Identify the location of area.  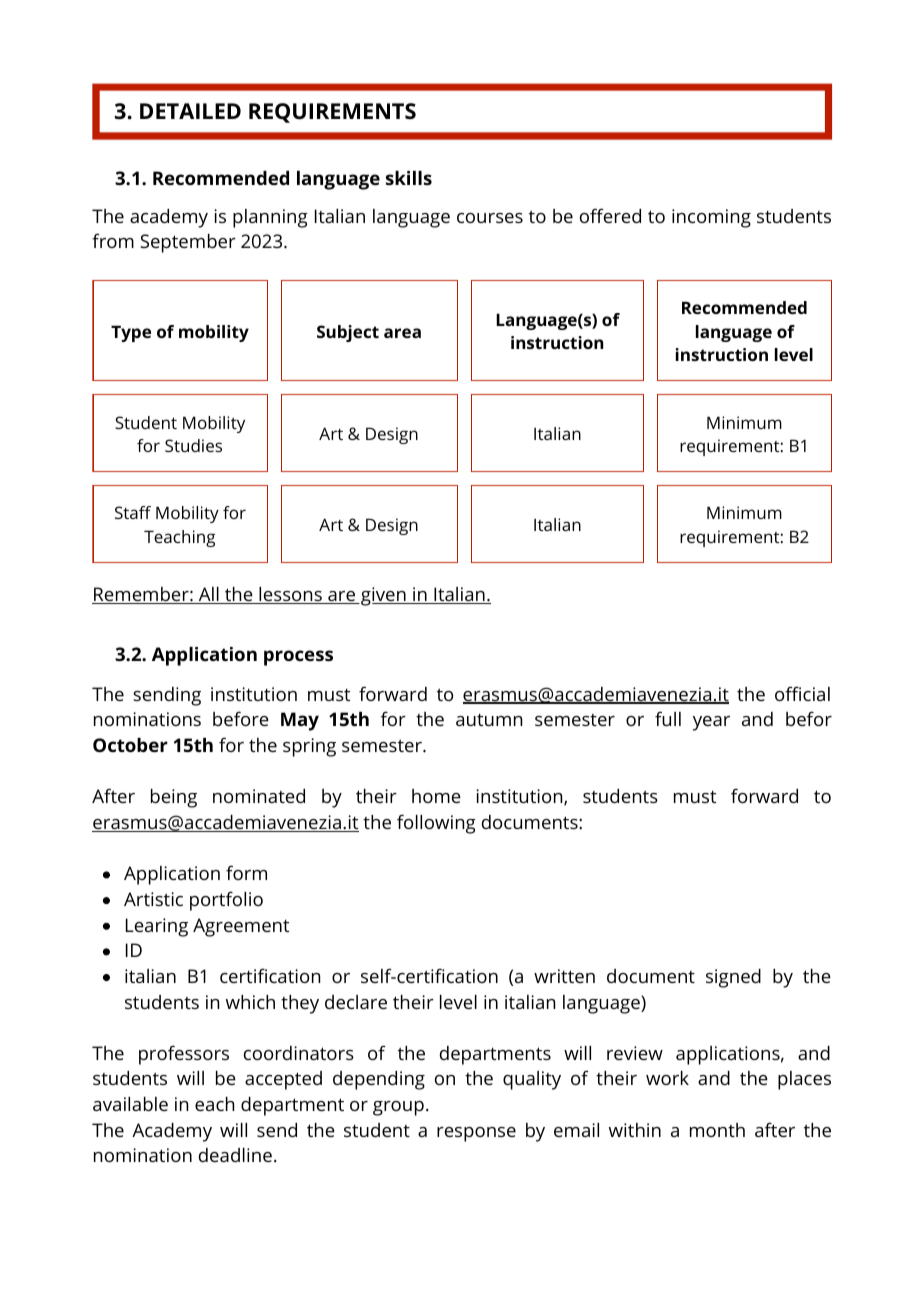
(402, 333).
